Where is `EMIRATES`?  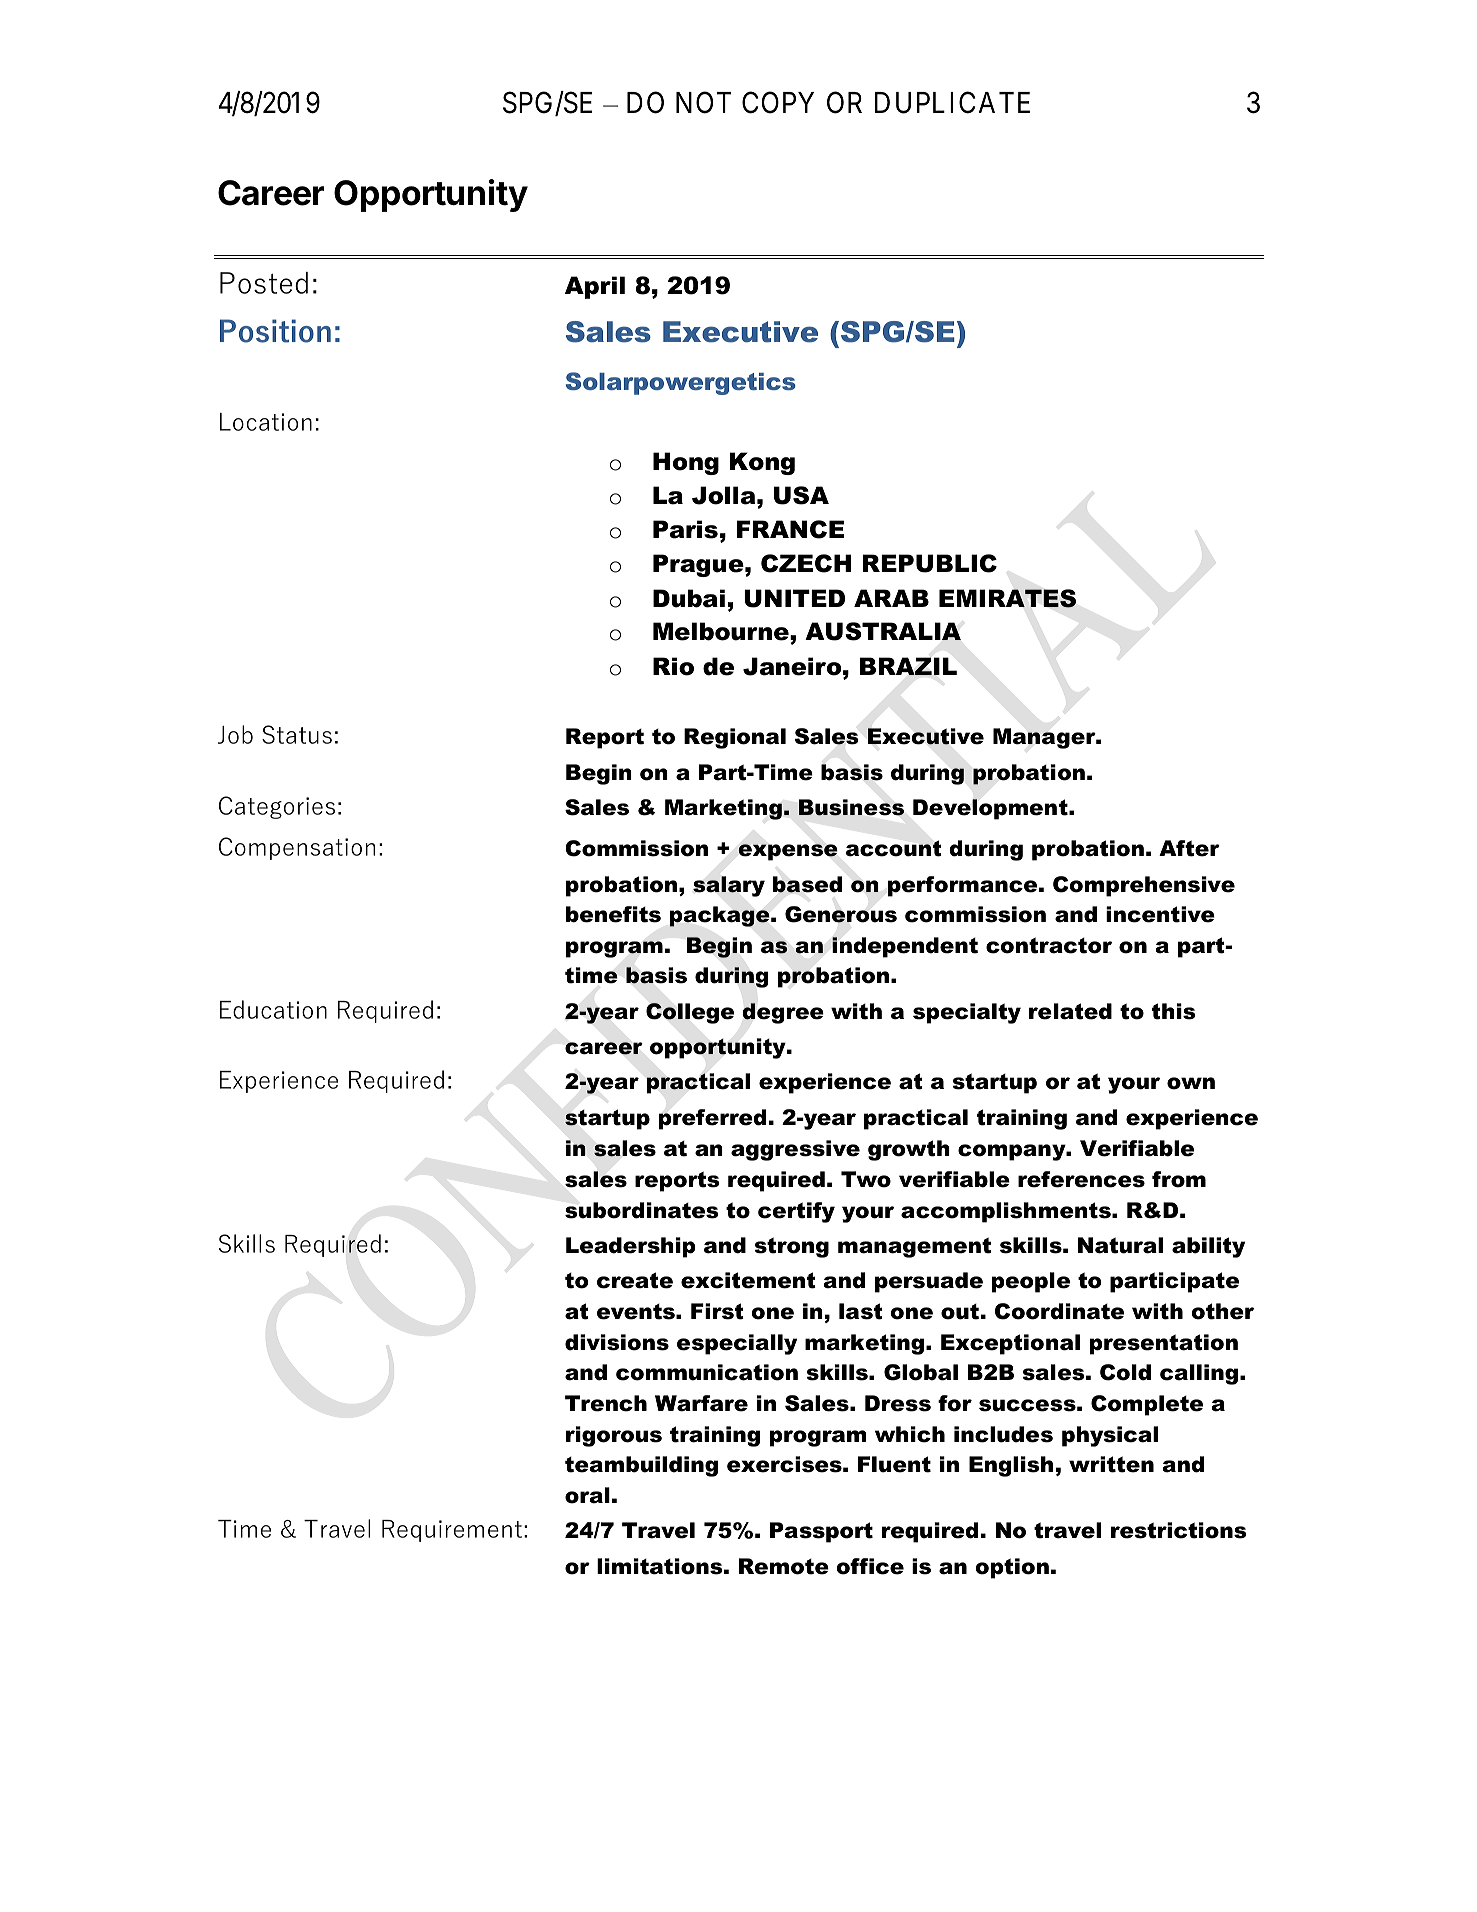
EMIRATES is located at coordinates (1007, 598).
